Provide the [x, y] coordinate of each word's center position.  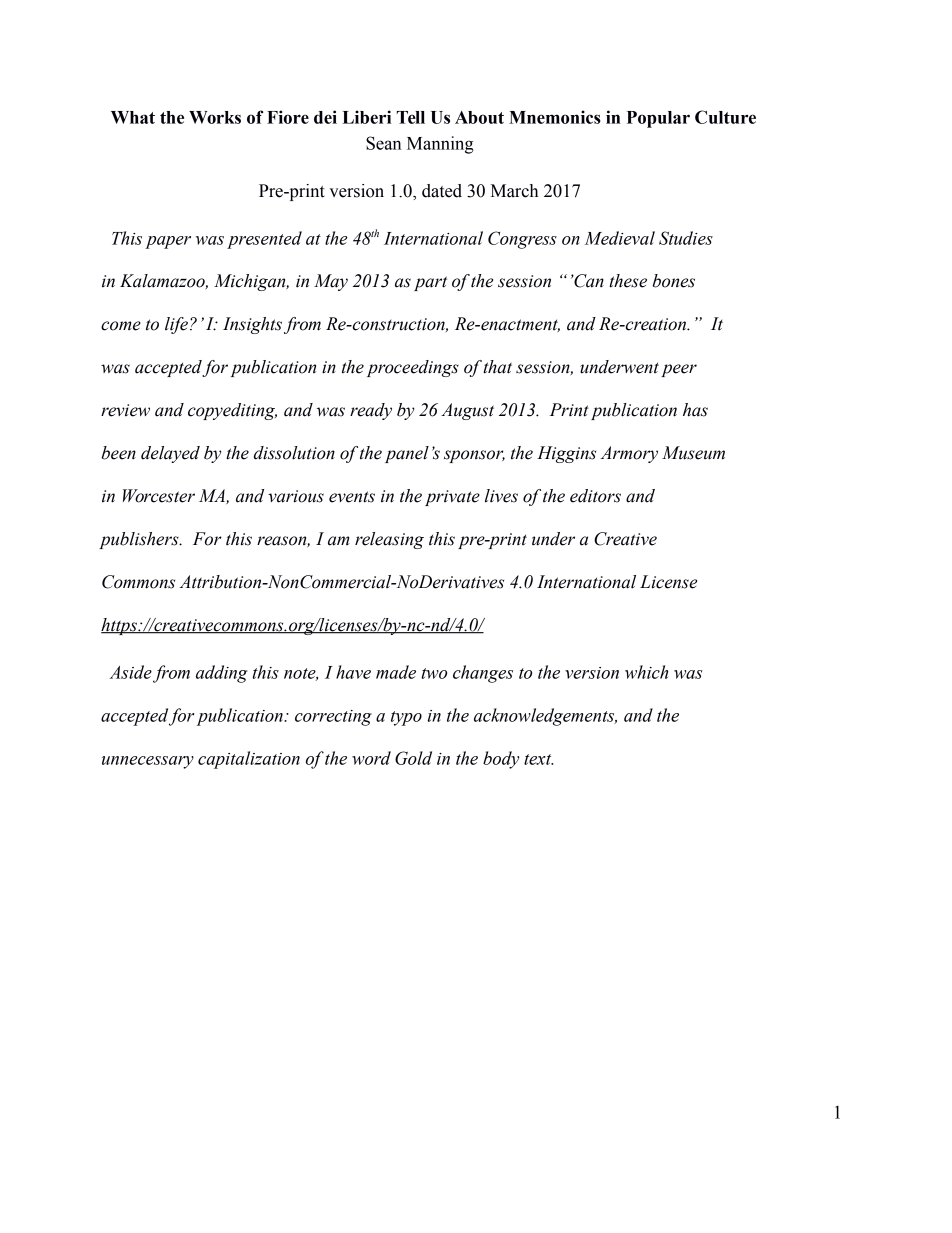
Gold [413, 758]
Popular [658, 119]
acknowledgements [545, 717]
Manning [440, 145]
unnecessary [148, 762]
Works [215, 117]
